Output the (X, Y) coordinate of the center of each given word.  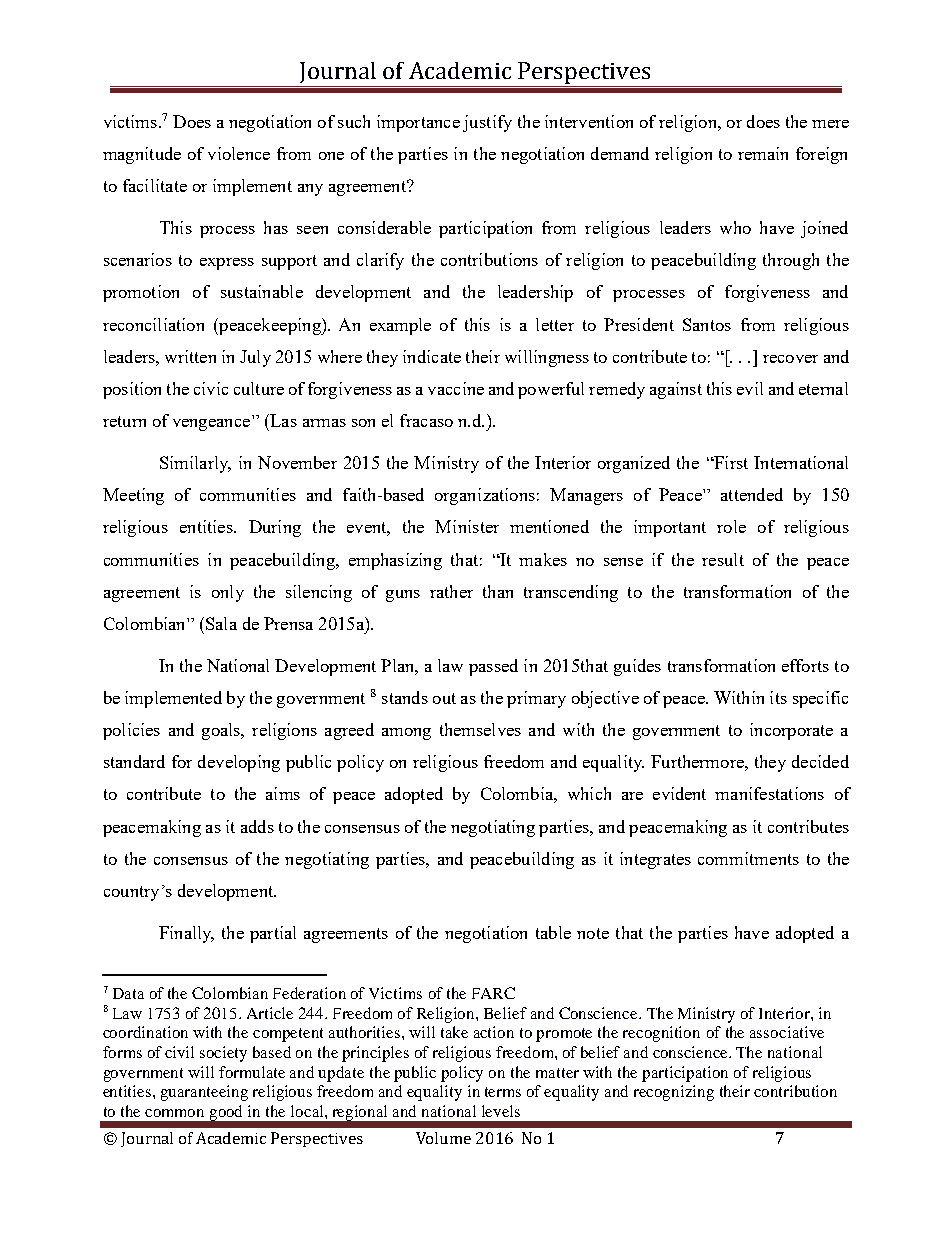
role (731, 526)
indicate (432, 356)
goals (222, 731)
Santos (707, 324)
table (553, 932)
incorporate (791, 731)
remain (763, 153)
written (190, 356)
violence (239, 153)
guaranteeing (204, 1093)
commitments (748, 858)
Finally (186, 934)
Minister (467, 526)
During (275, 528)
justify (487, 123)
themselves (480, 729)
